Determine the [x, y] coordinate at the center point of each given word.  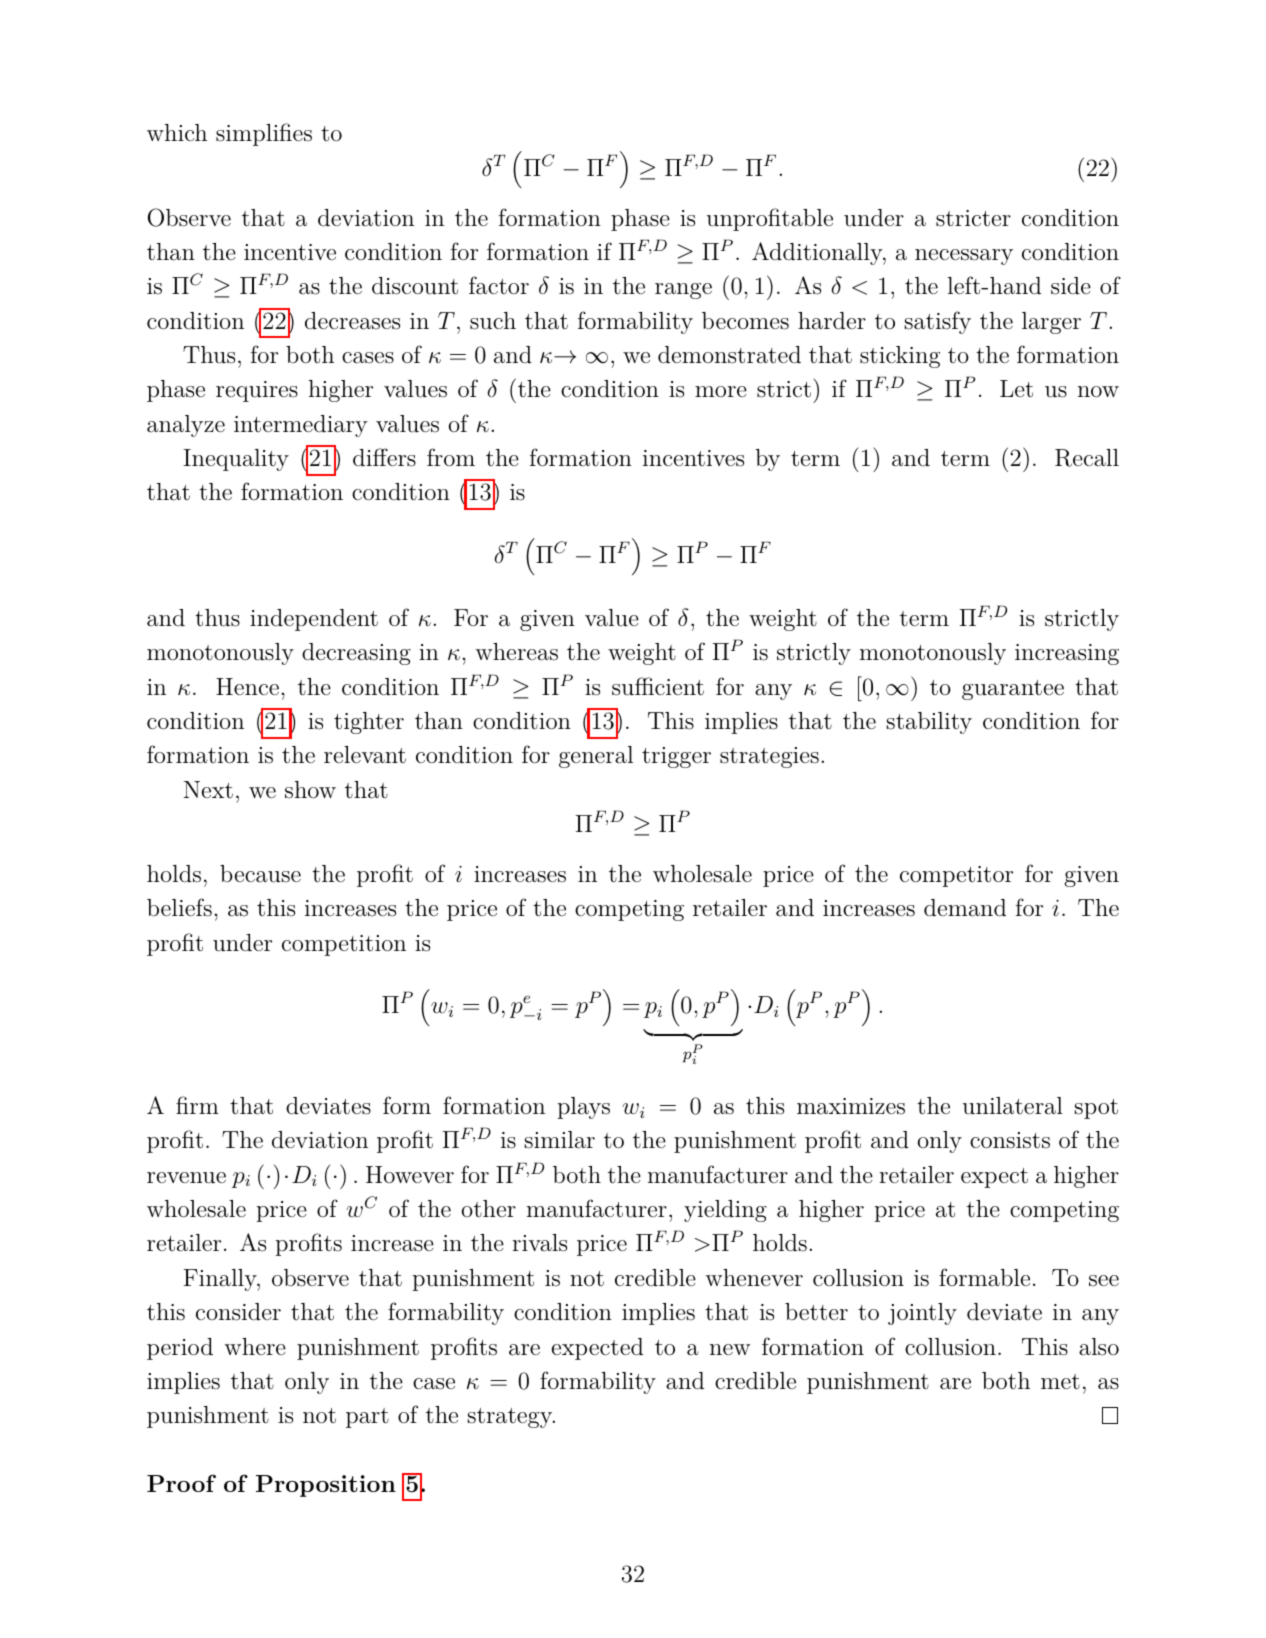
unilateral [1013, 1106]
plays [583, 1108]
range [683, 291]
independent [314, 620]
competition [344, 945]
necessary [964, 257]
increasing [1067, 654]
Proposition [326, 1486]
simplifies [264, 134]
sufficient [658, 686]
